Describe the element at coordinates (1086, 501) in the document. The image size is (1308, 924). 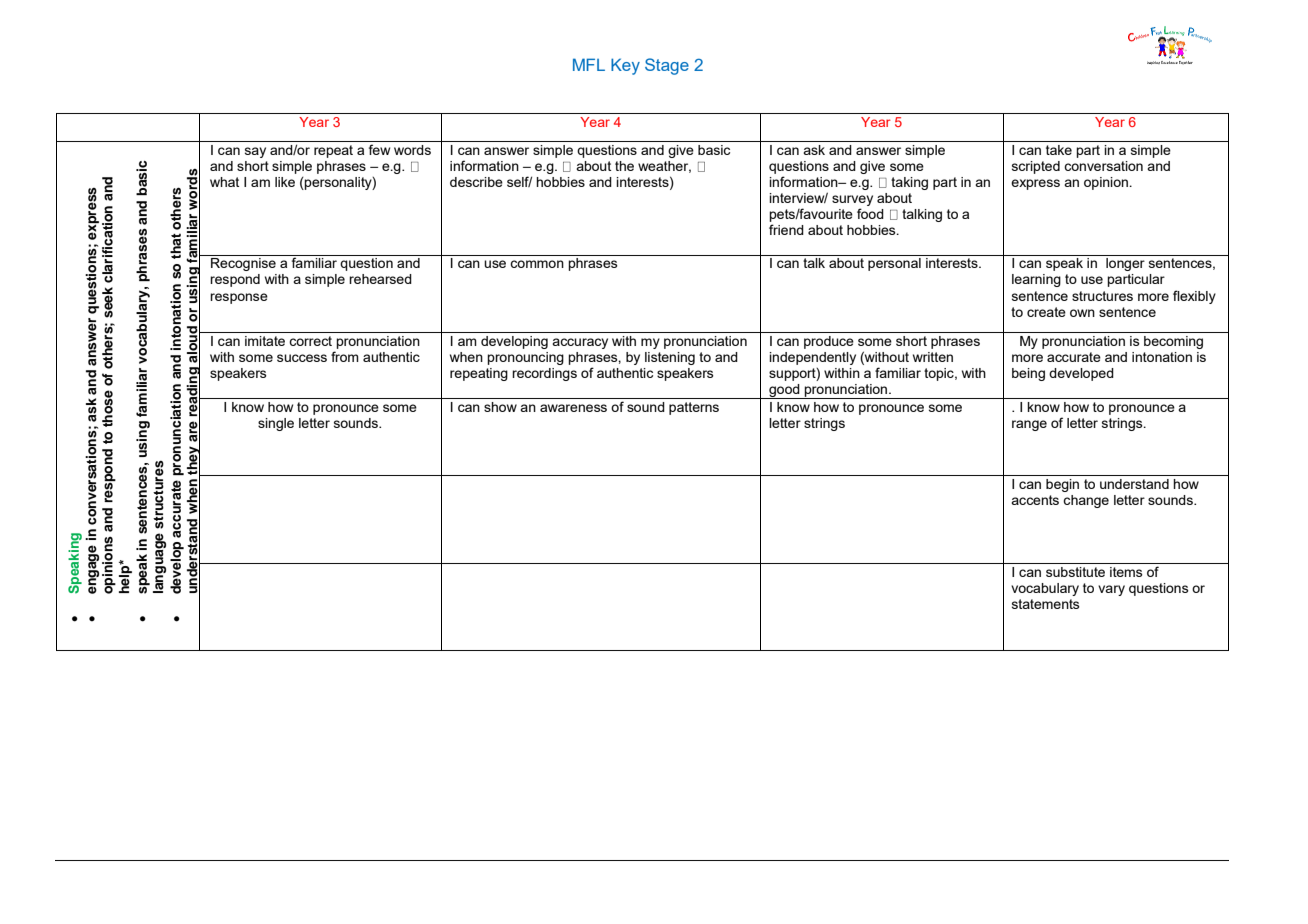
I see `change` at that location.
